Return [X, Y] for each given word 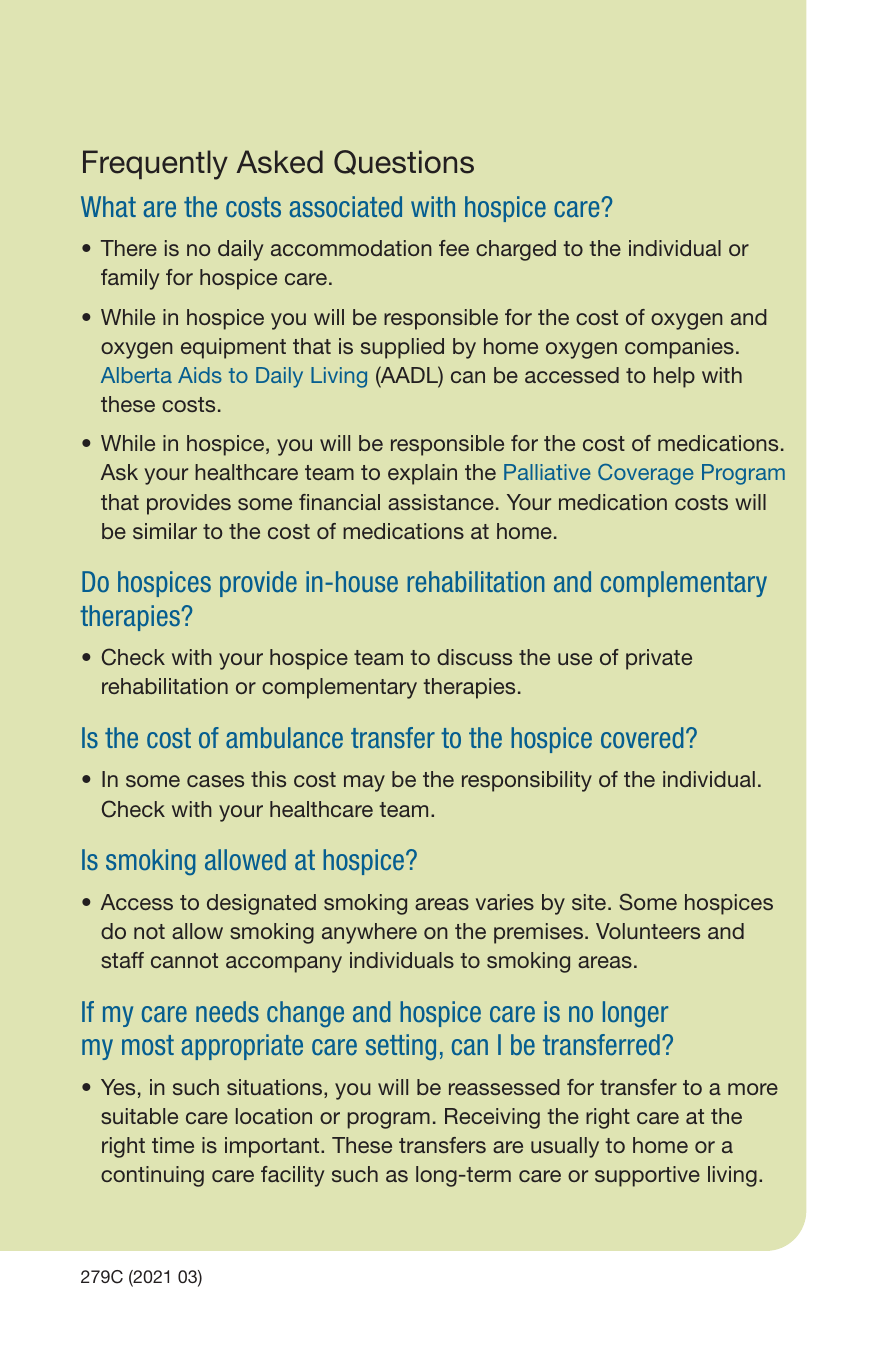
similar [165, 531]
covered [642, 738]
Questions [404, 162]
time [173, 1145]
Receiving [492, 1118]
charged [516, 250]
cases [215, 781]
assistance [441, 502]
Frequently [155, 165]
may [364, 783]
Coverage [645, 474]
